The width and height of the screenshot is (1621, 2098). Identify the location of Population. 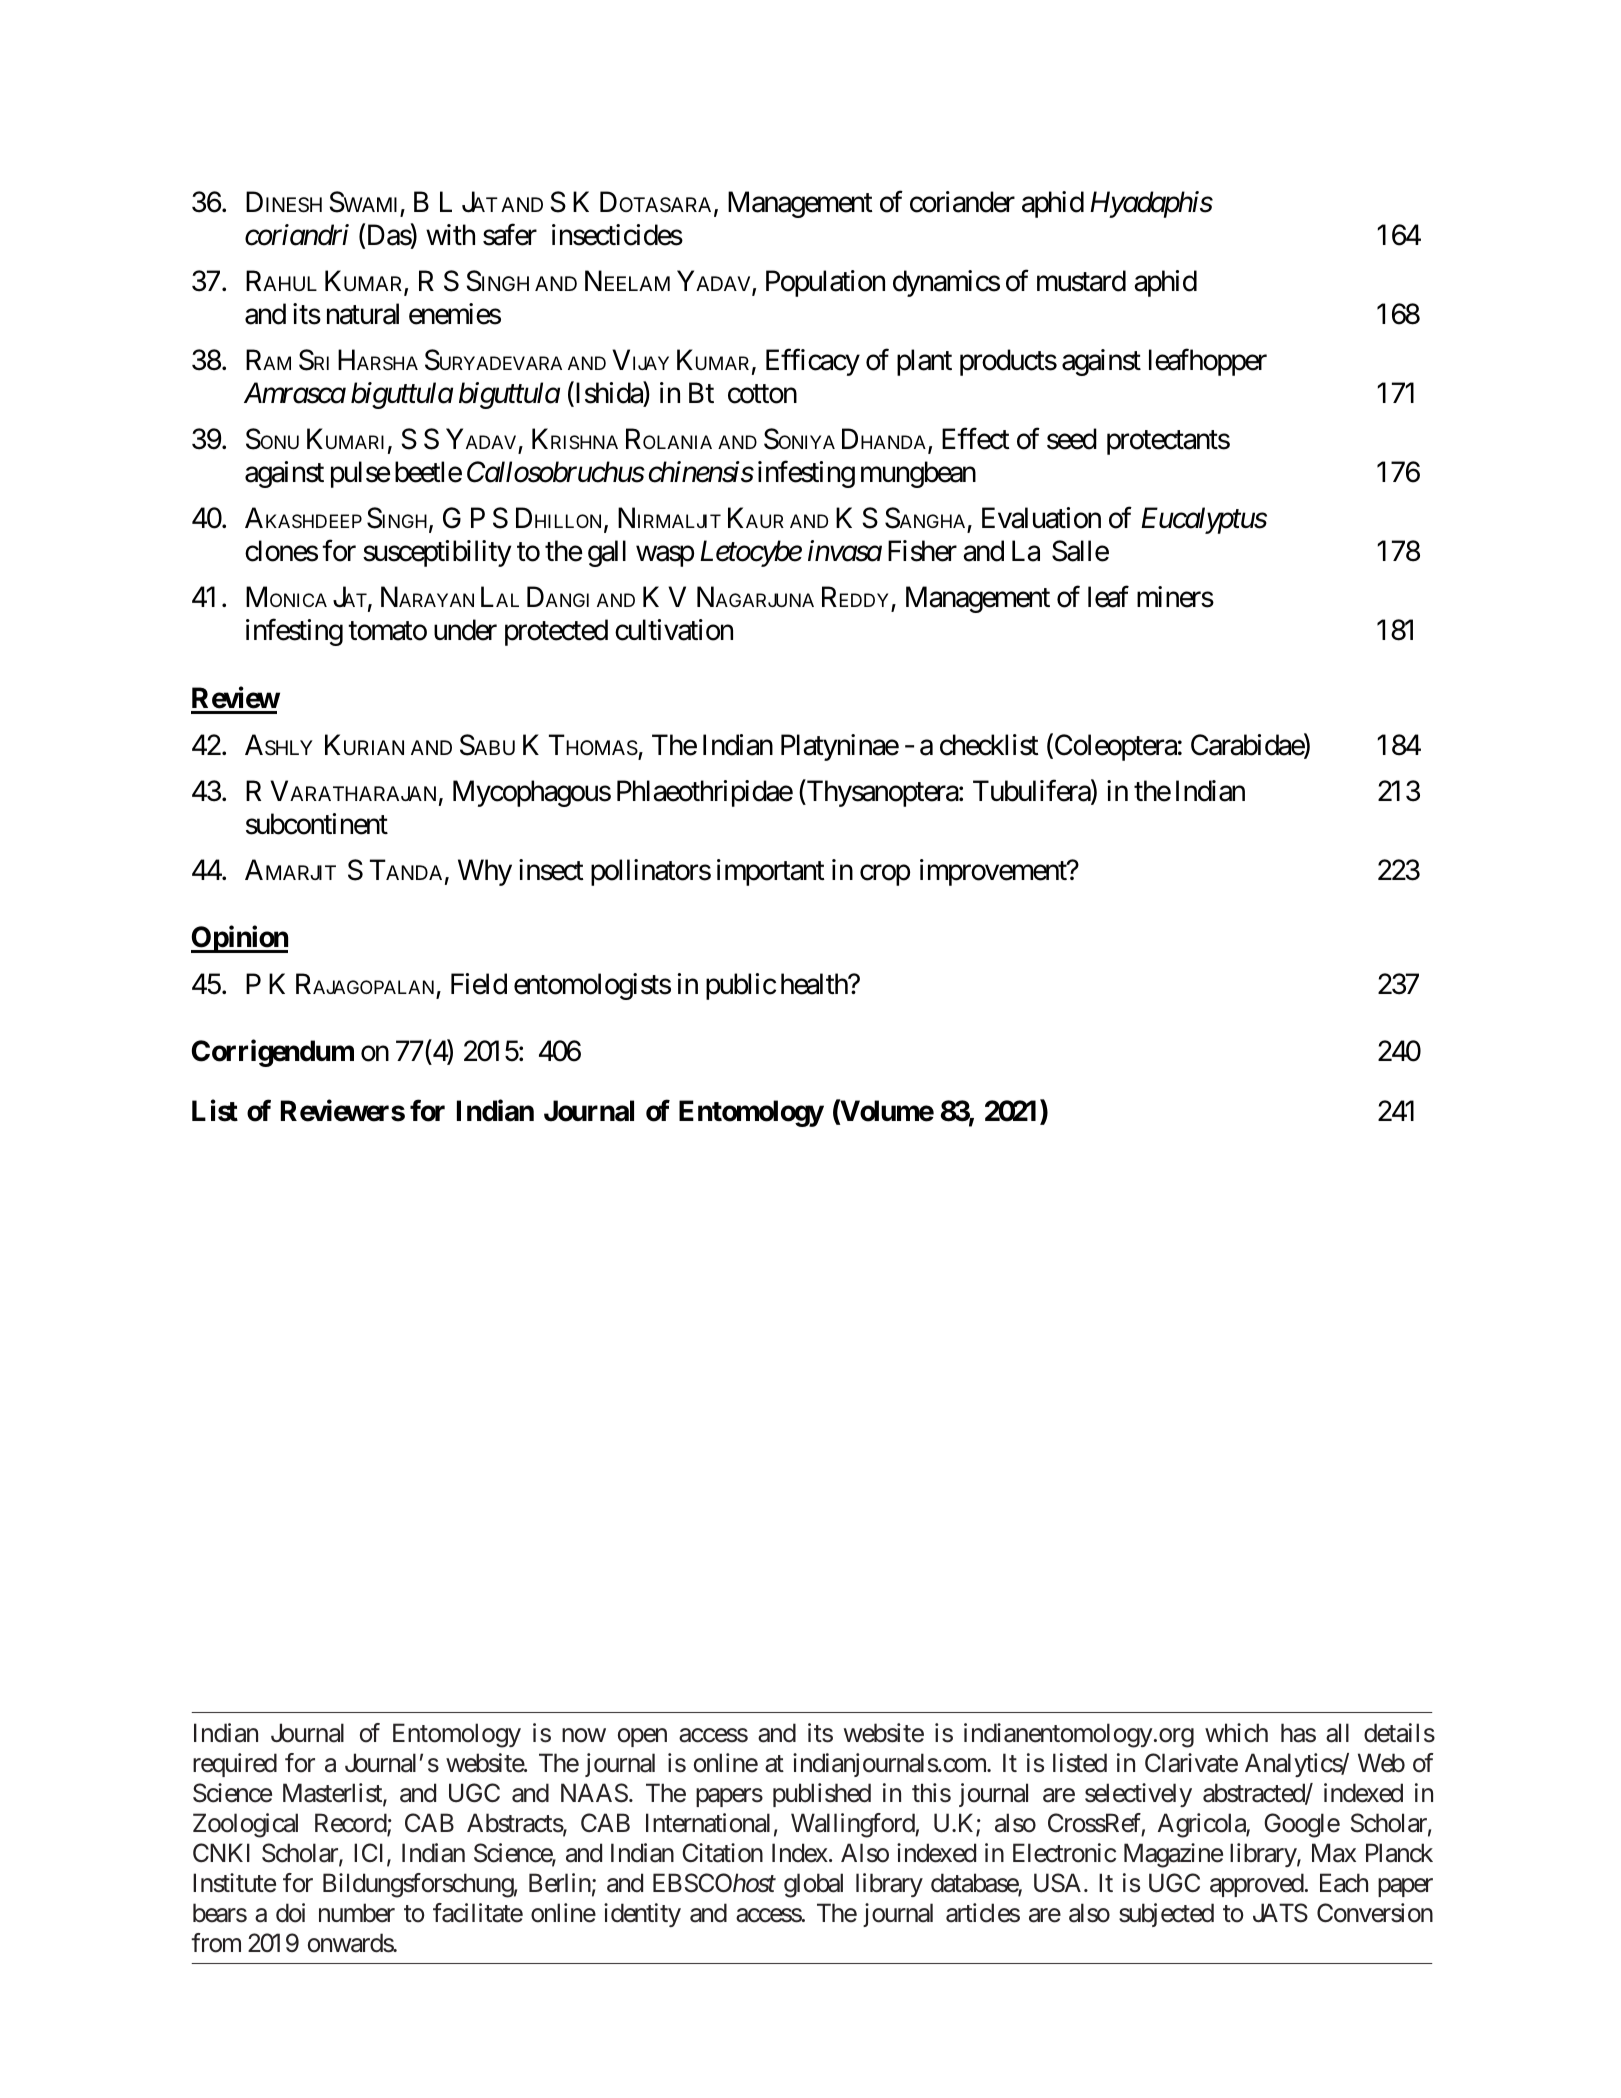
(825, 283).
